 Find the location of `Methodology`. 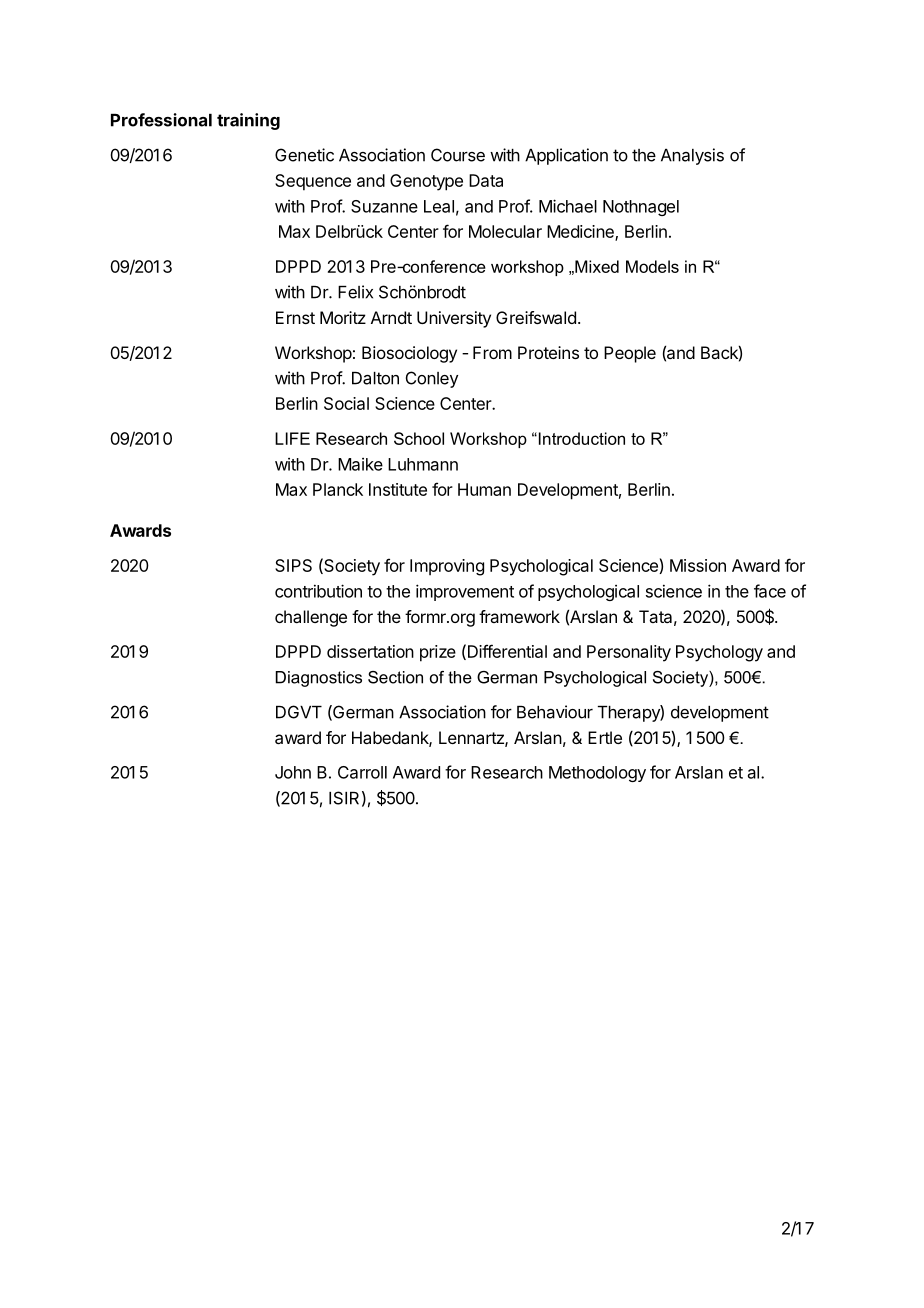

Methodology is located at coordinates (597, 774).
